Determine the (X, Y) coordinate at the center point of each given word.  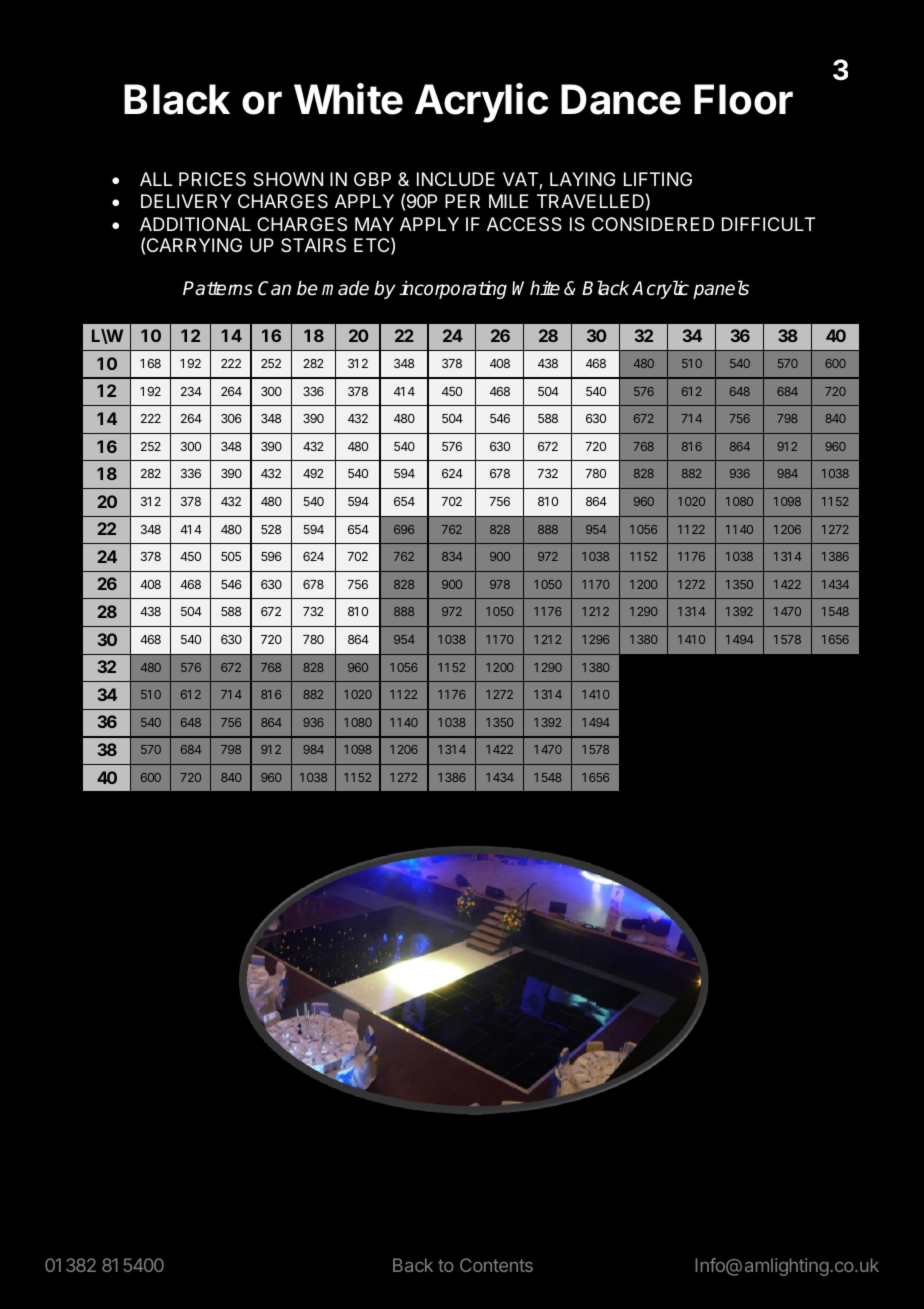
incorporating (453, 290)
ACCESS (524, 224)
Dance (621, 99)
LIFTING (658, 179)
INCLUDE (456, 179)
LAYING (583, 179)
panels (721, 289)
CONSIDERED (653, 224)
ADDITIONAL (195, 224)
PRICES (212, 179)
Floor (743, 99)
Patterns (218, 288)
